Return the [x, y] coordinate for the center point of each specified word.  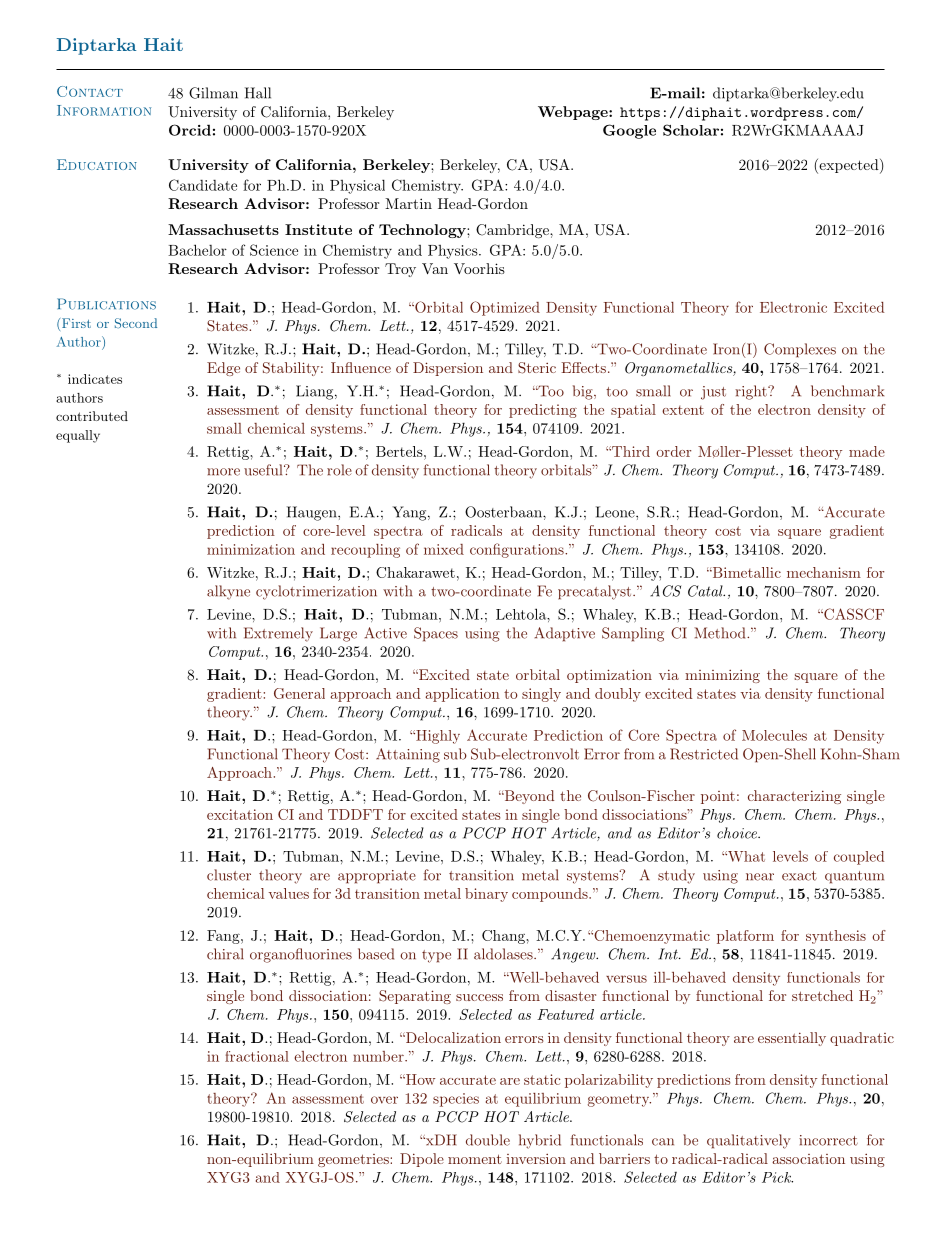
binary [486, 895]
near [760, 877]
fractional [257, 1056]
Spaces [436, 634]
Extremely [278, 634]
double [488, 1140]
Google [629, 131]
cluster [229, 875]
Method [721, 633]
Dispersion [448, 369]
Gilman [213, 93]
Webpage [574, 113]
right [752, 392]
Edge [223, 369]
